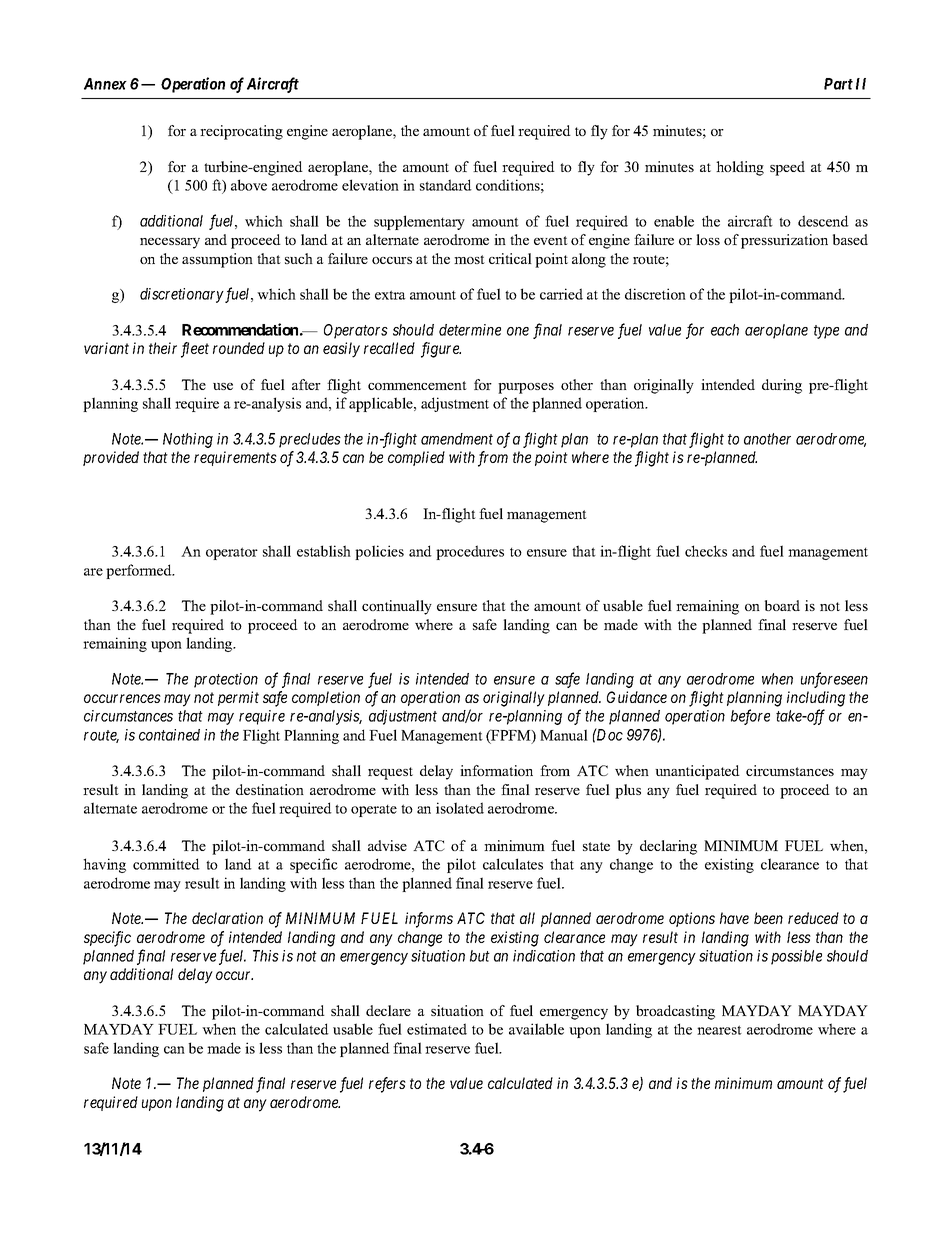 The image size is (952, 1233). What do you see at coordinates (750, 717) in the page?
I see `before` at bounding box center [750, 717].
